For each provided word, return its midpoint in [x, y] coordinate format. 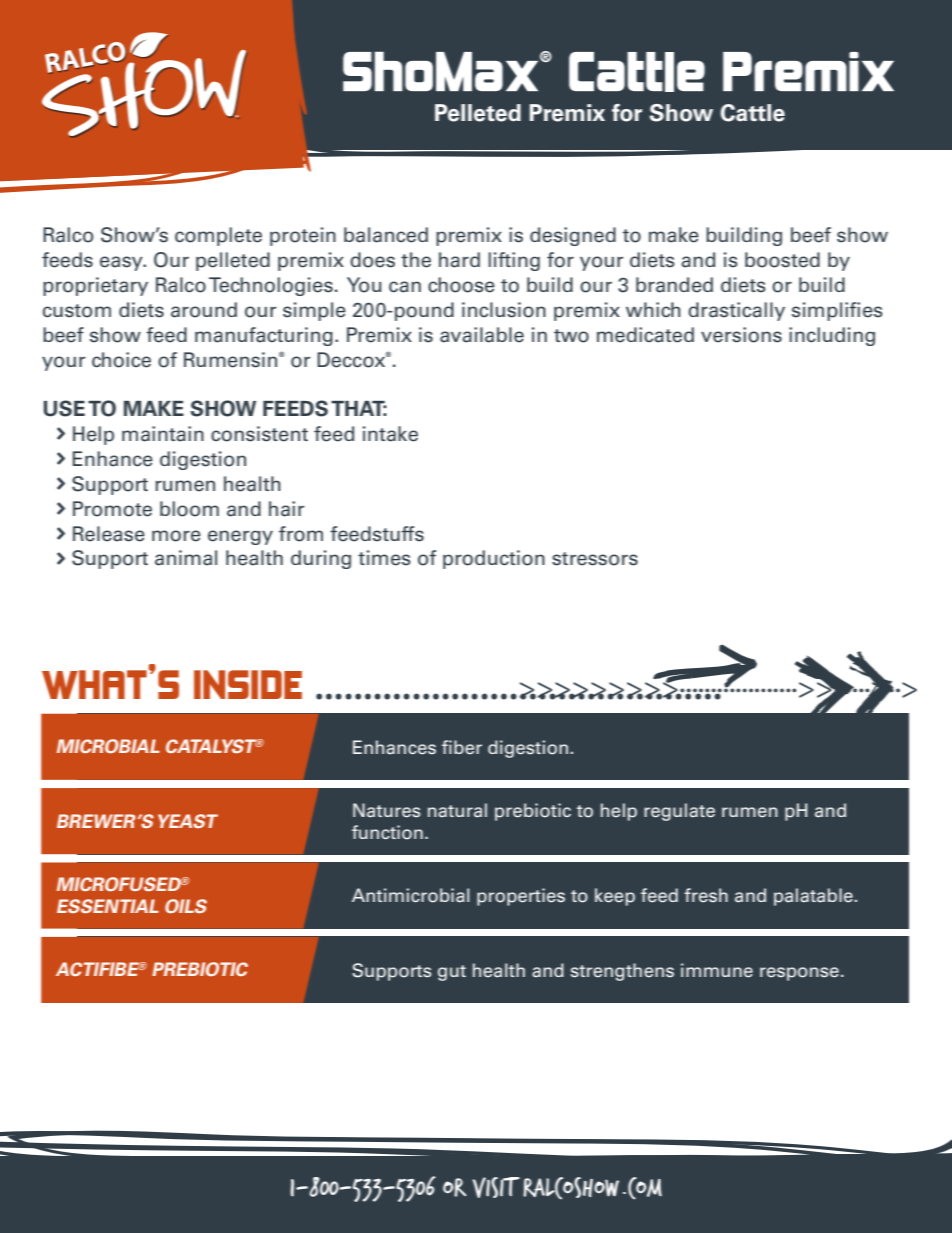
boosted [782, 260]
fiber [462, 747]
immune [717, 970]
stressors [595, 559]
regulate [679, 812]
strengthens [622, 972]
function [387, 832]
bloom [189, 509]
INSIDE [248, 684]
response [799, 974]
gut [452, 973]
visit [496, 1187]
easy [122, 263]
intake [390, 434]
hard [459, 260]
